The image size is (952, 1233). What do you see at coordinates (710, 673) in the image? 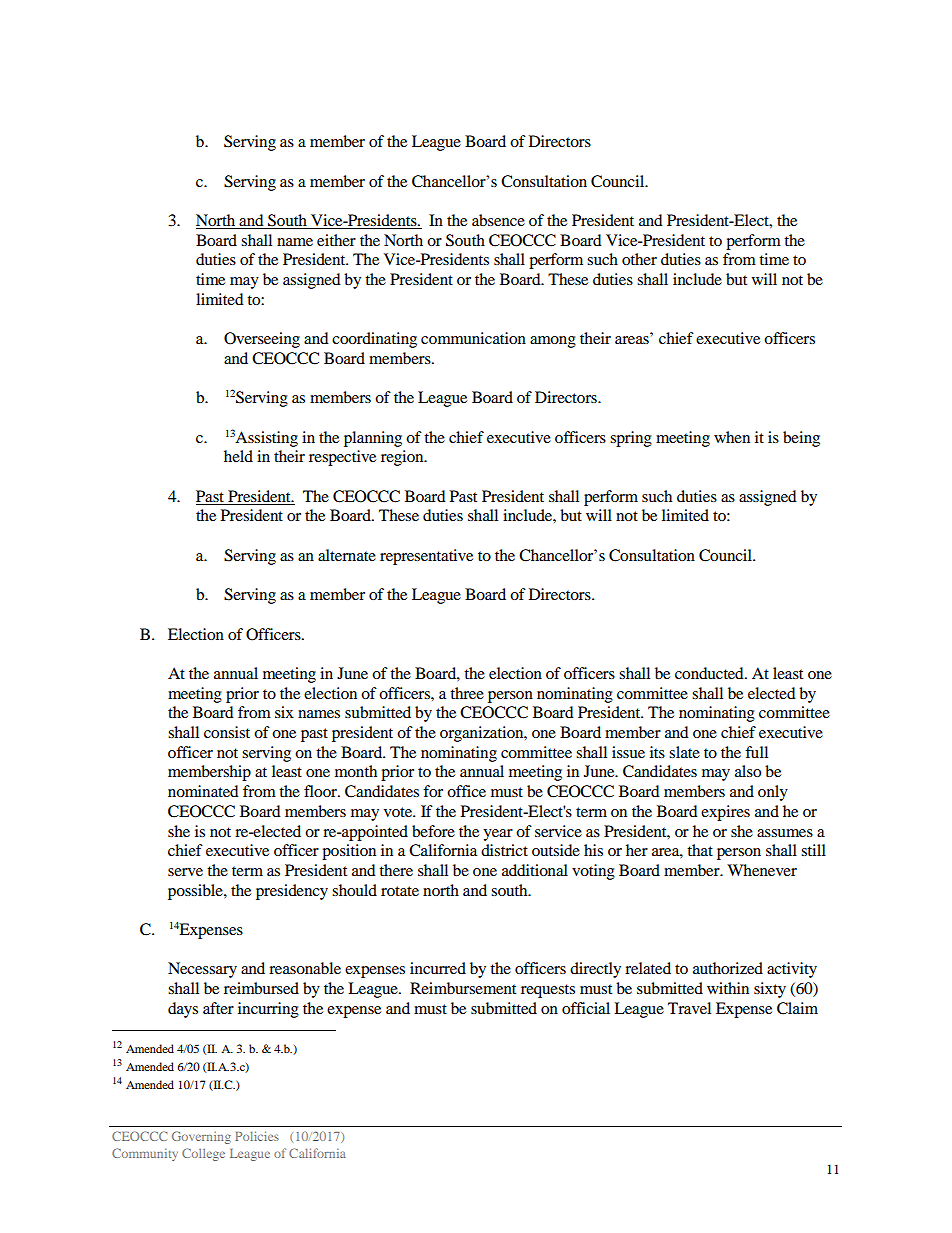
I see `conducted` at bounding box center [710, 673].
